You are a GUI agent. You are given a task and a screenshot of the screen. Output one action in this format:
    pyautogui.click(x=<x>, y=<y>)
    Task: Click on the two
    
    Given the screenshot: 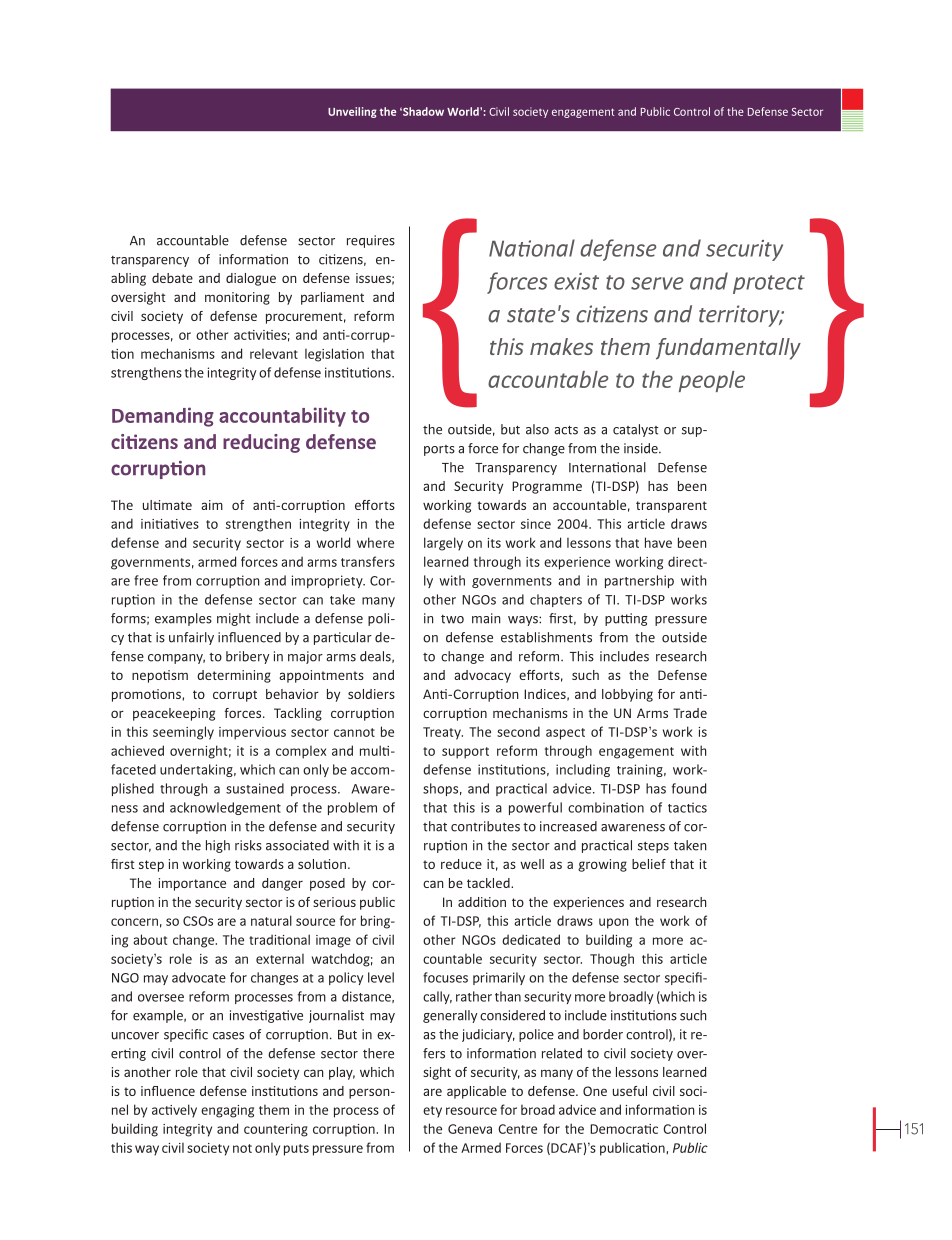 What is the action you would take?
    pyautogui.click(x=452, y=619)
